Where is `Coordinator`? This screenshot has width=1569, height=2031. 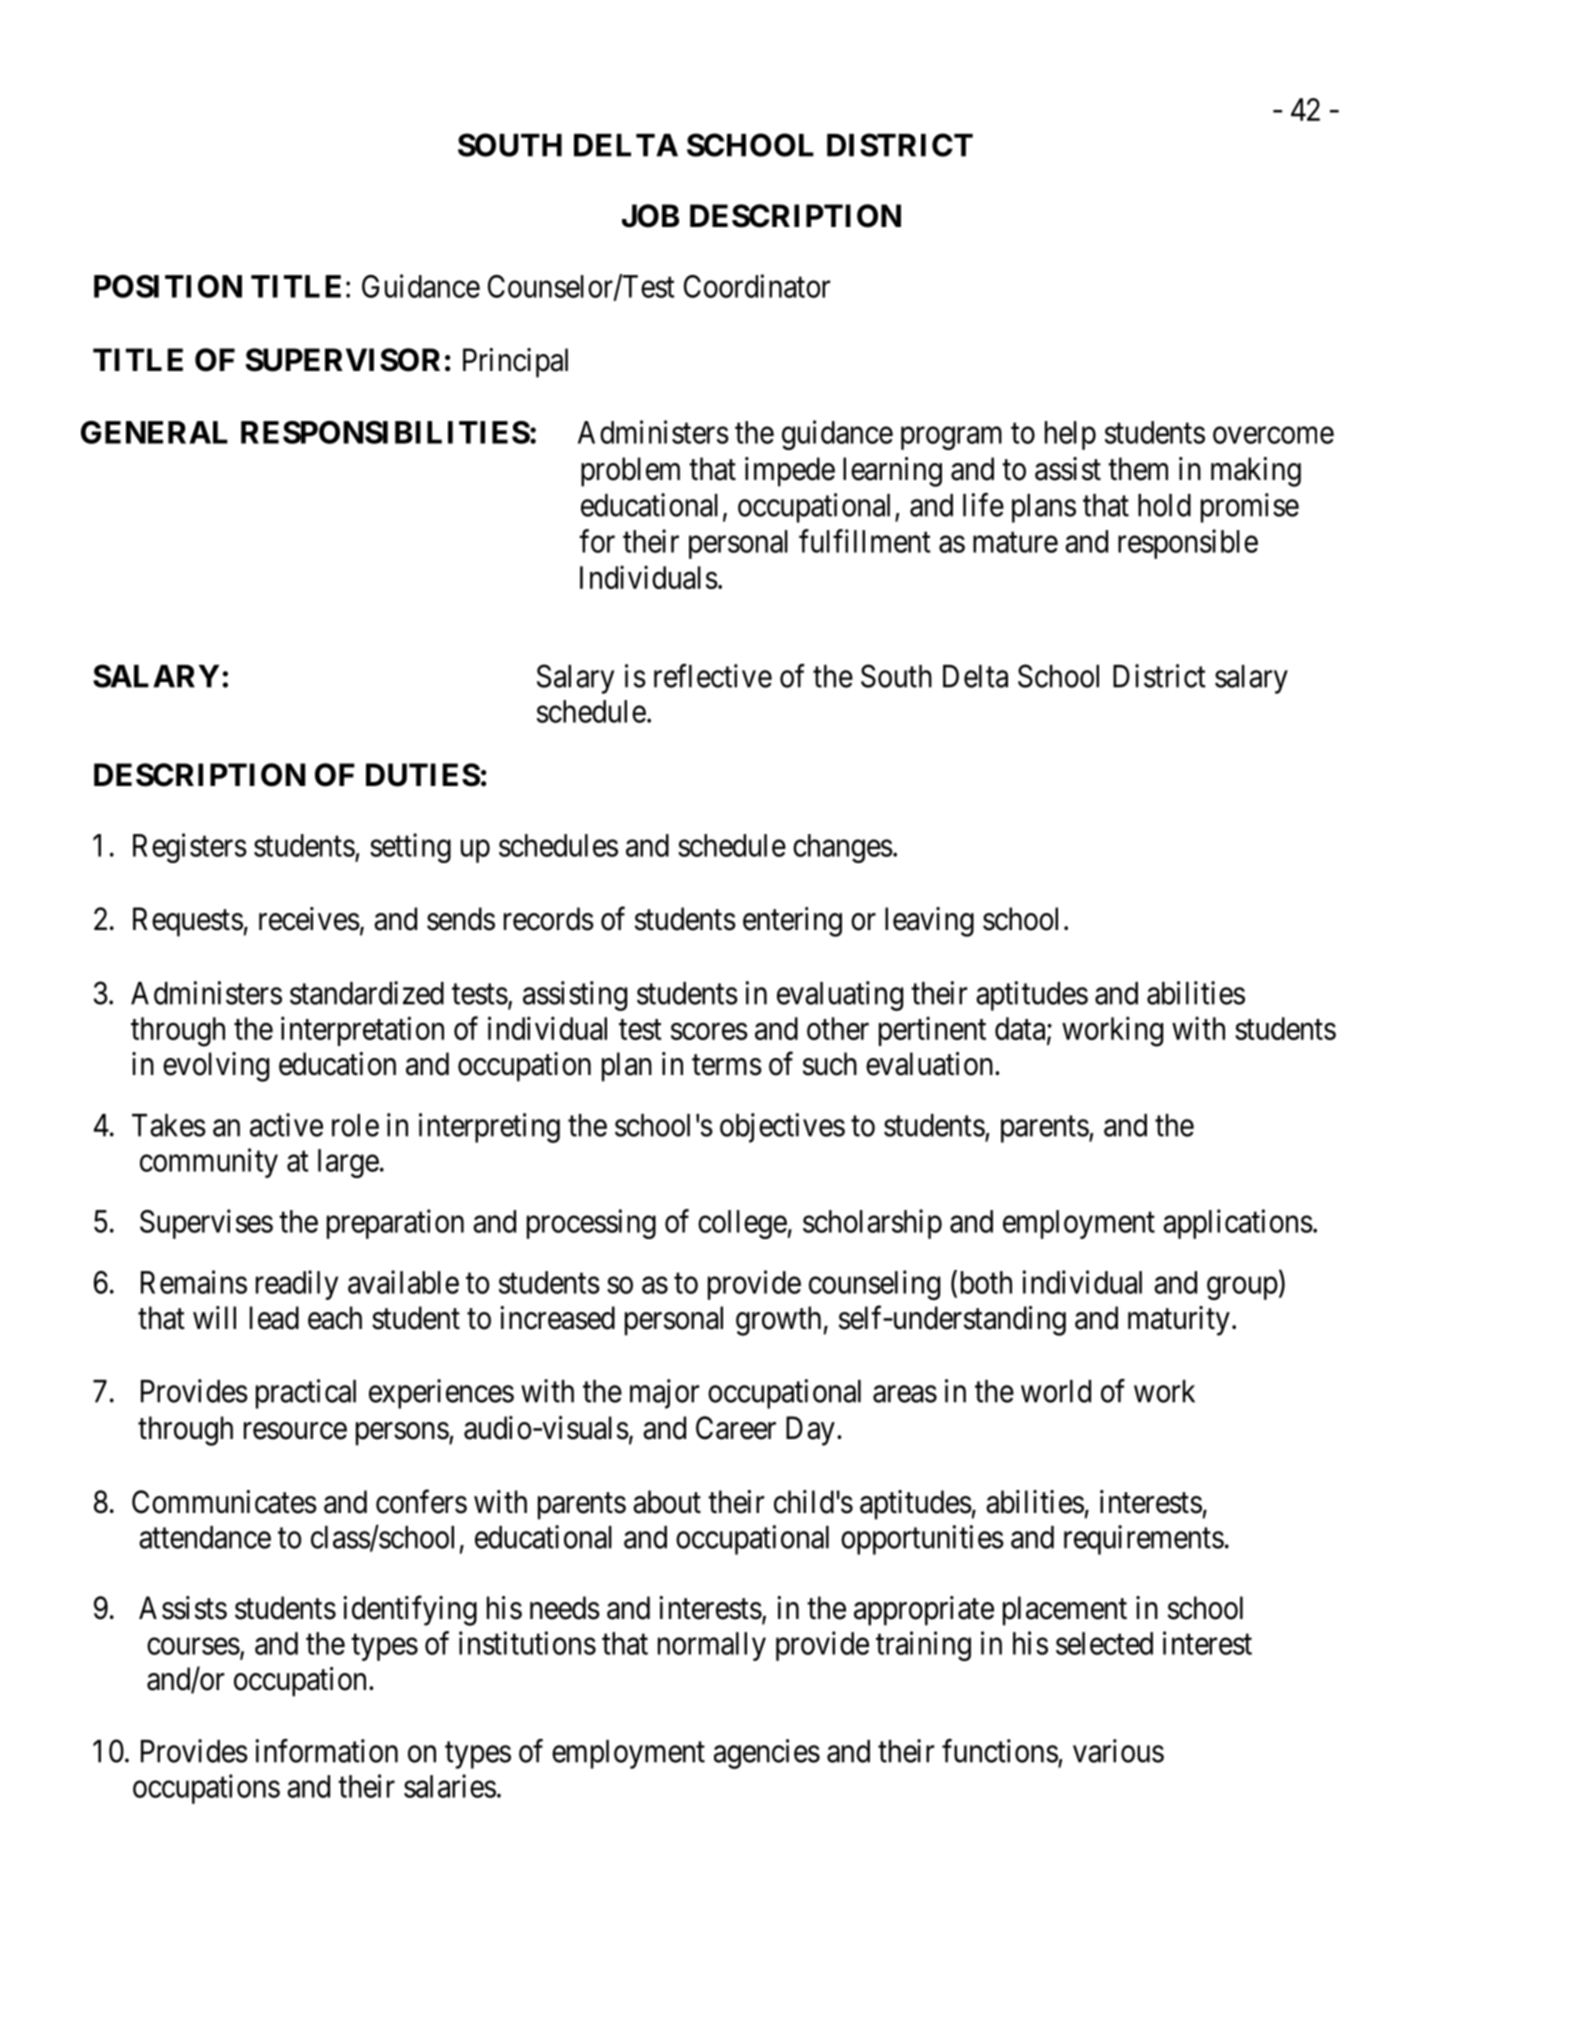 Coordinator is located at coordinates (757, 286).
